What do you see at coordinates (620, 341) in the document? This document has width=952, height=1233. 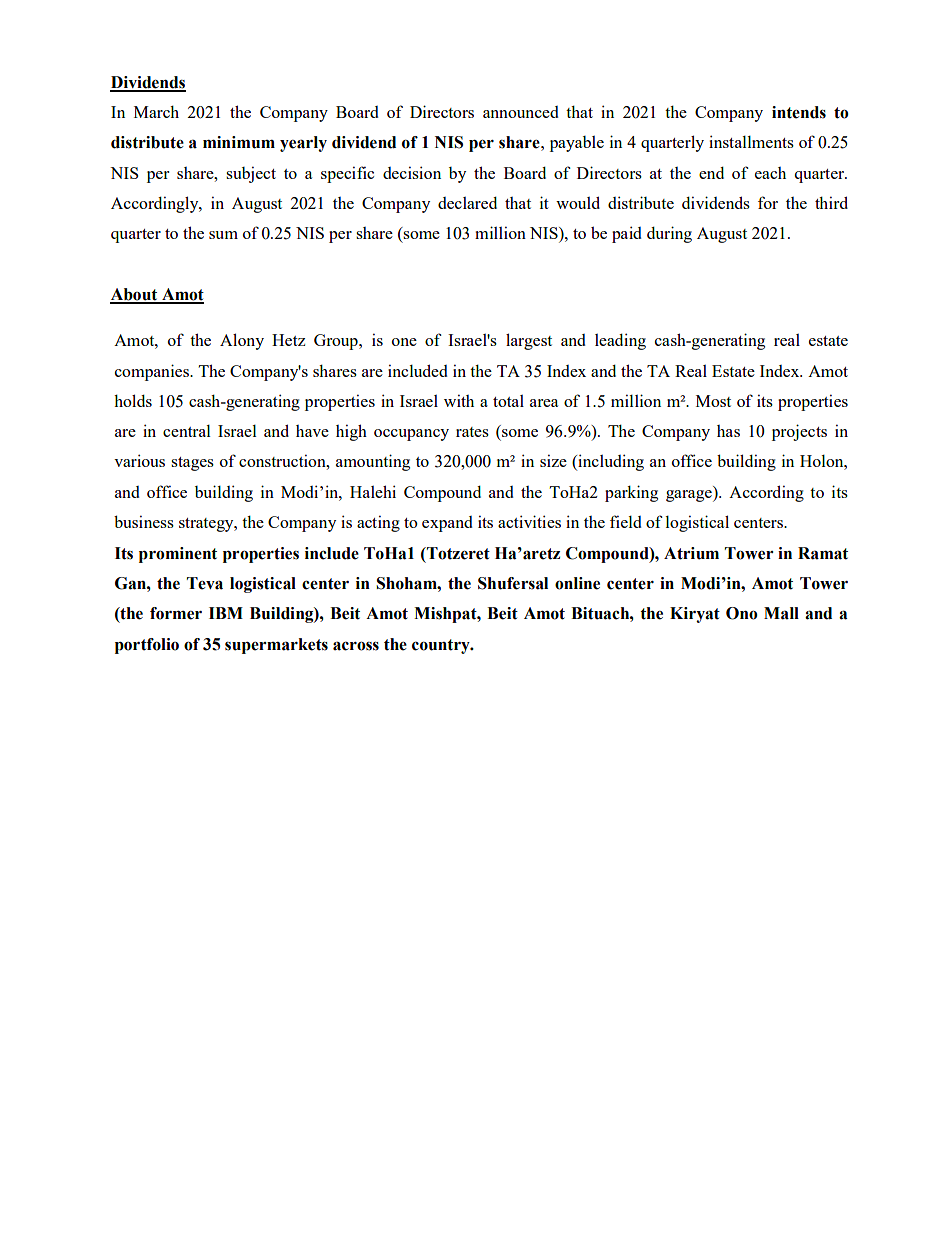 I see `leading` at bounding box center [620, 341].
